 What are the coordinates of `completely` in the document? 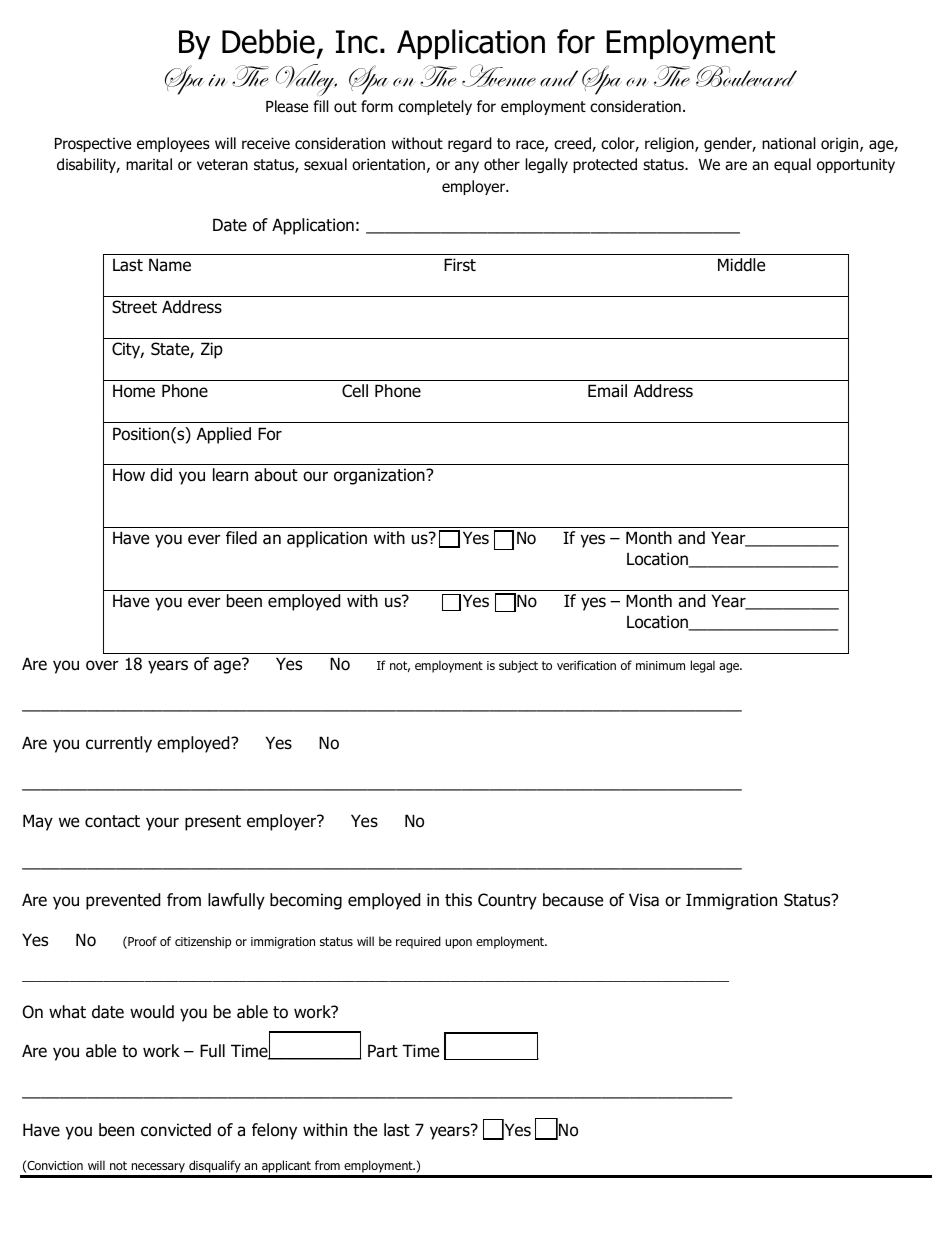 It's located at (435, 107).
